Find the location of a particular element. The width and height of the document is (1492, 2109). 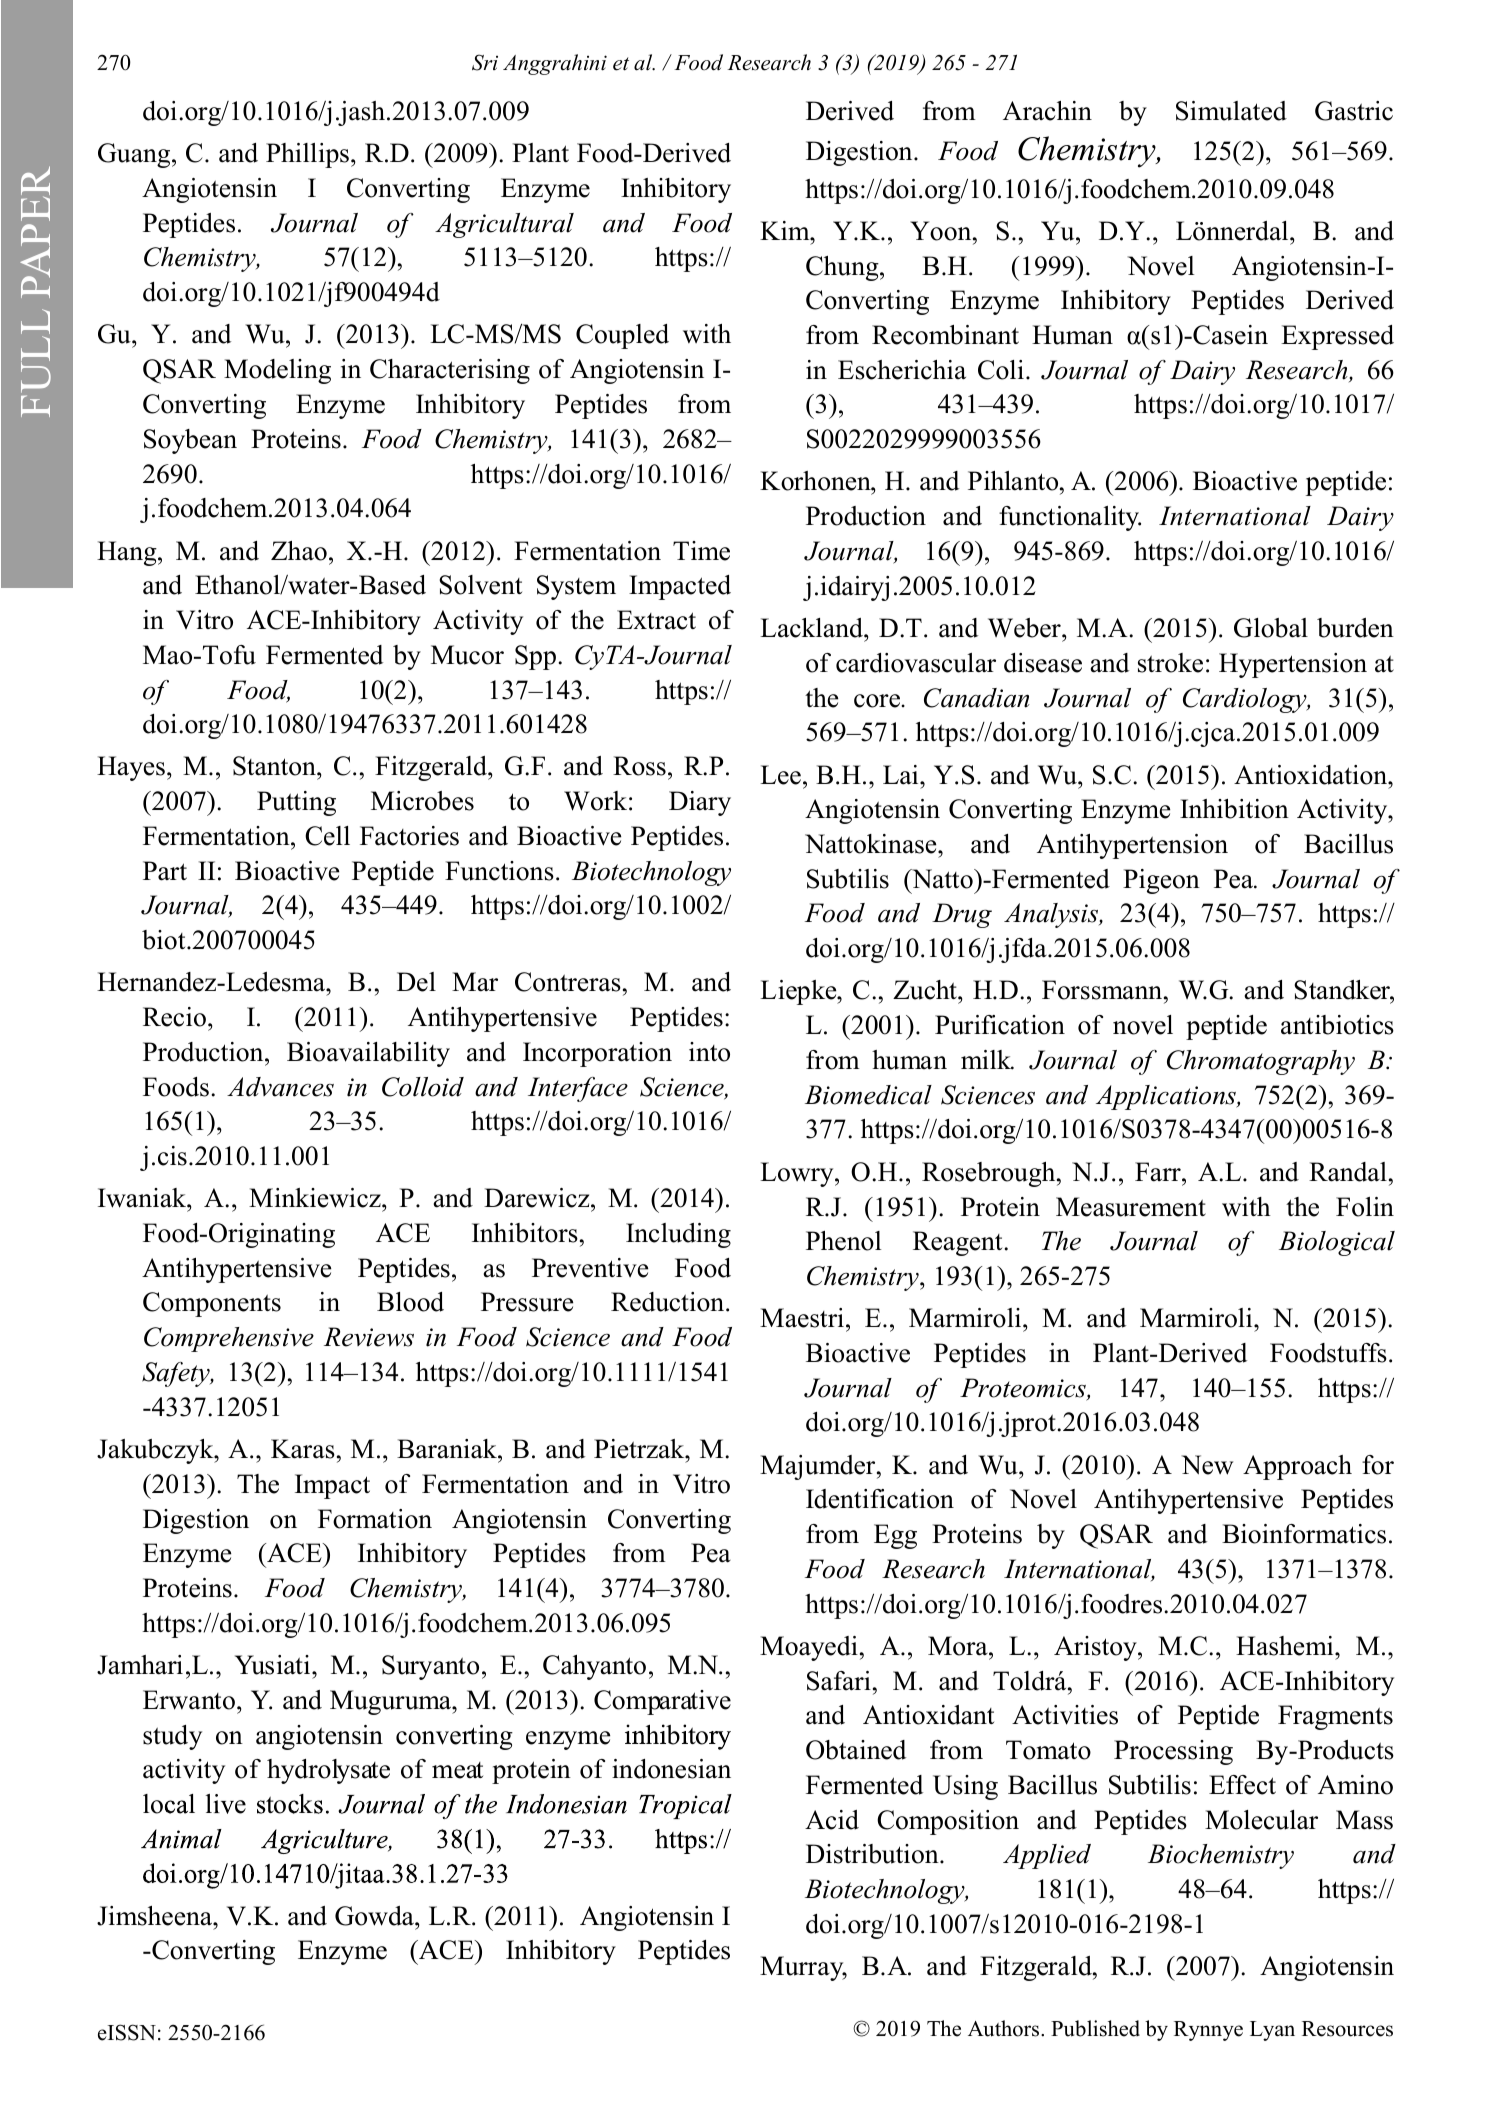

Advances is located at coordinates (280, 1087).
